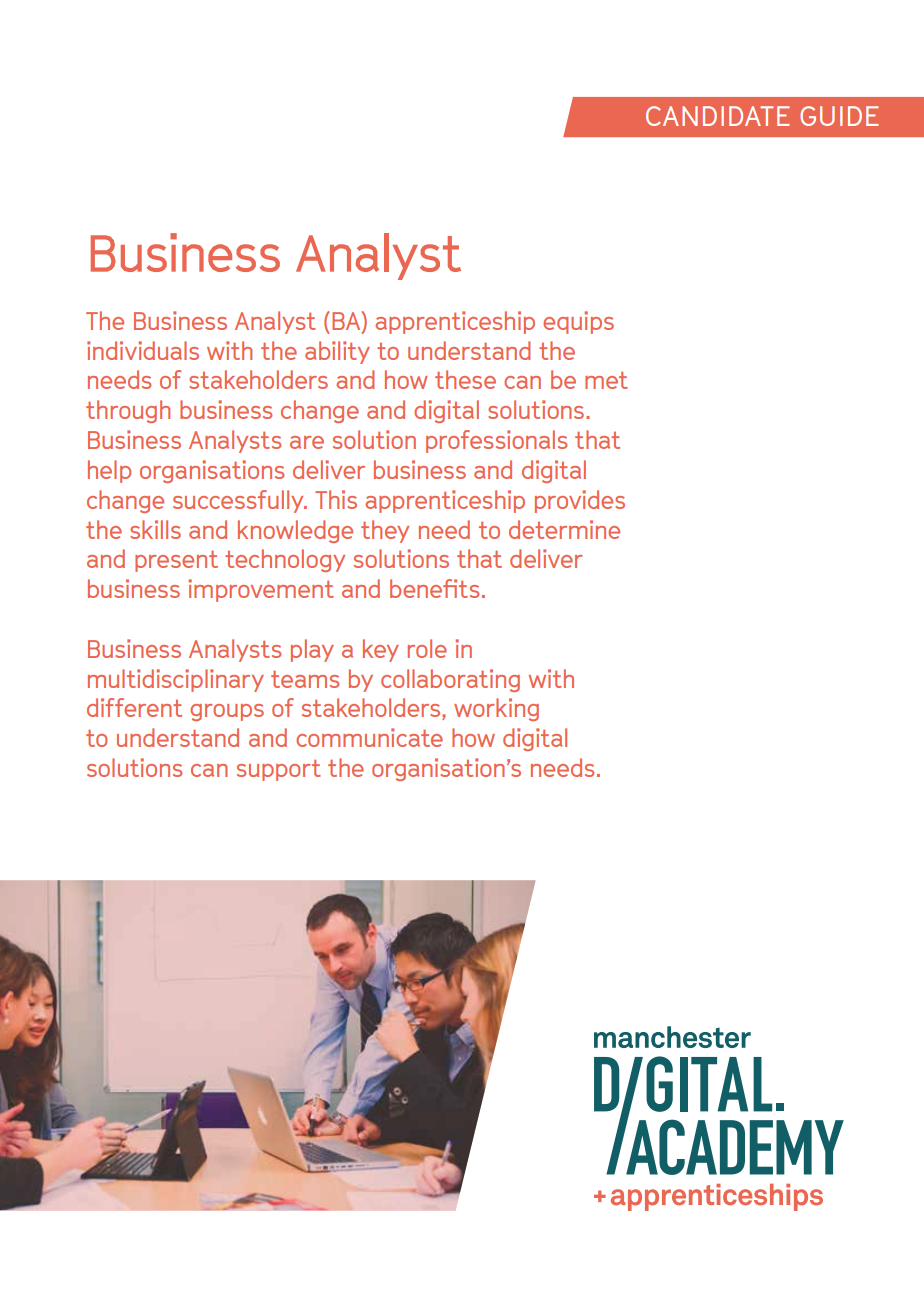 The width and height of the screenshot is (924, 1308). I want to click on ability, so click(337, 352).
